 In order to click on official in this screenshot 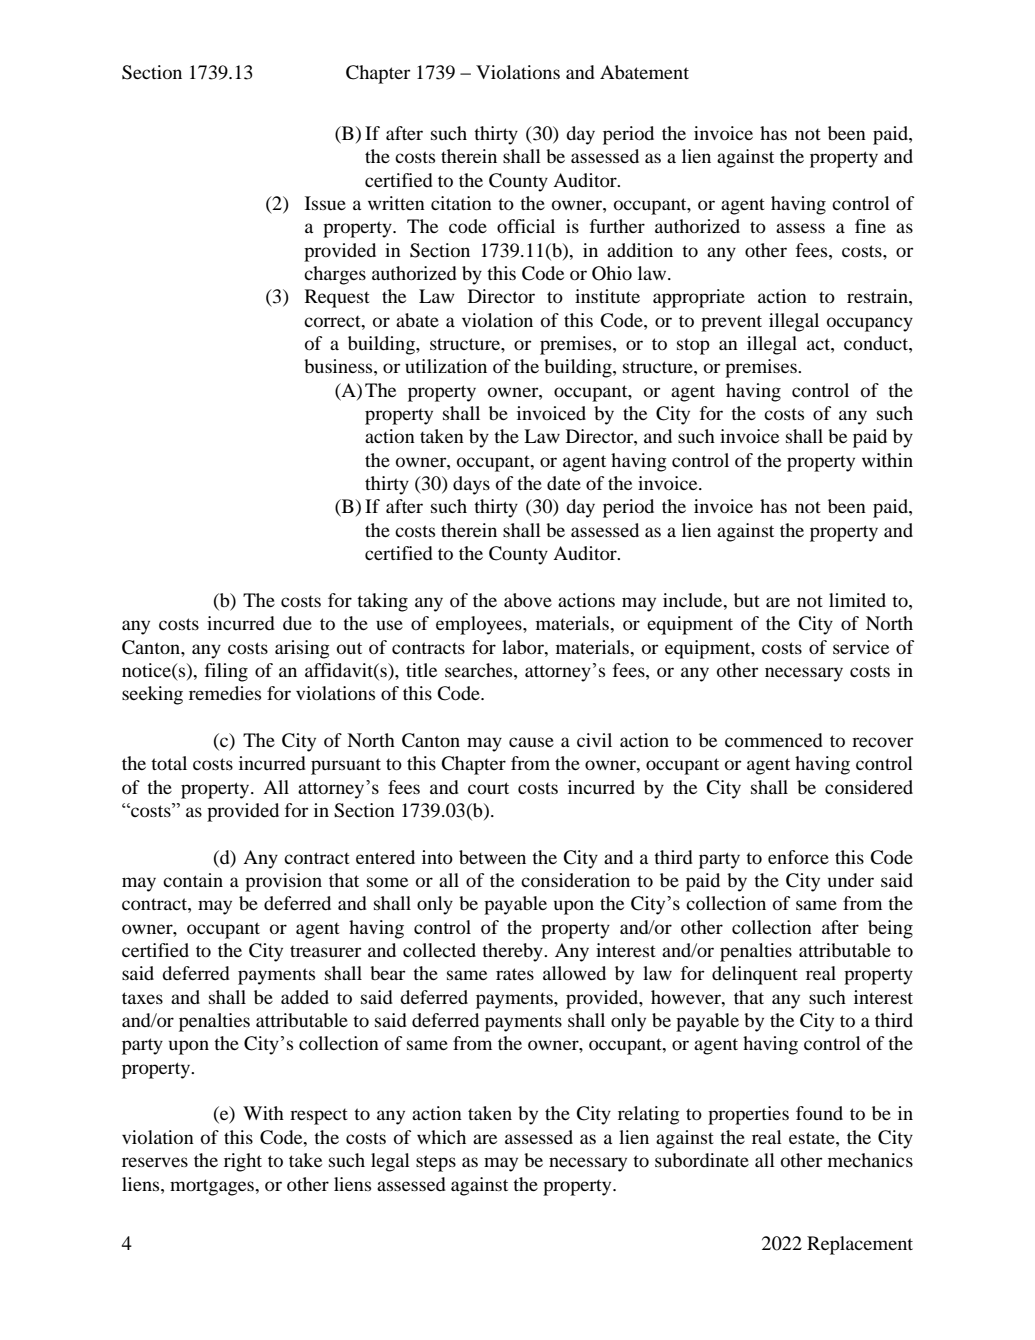, I will do `click(526, 226)`.
